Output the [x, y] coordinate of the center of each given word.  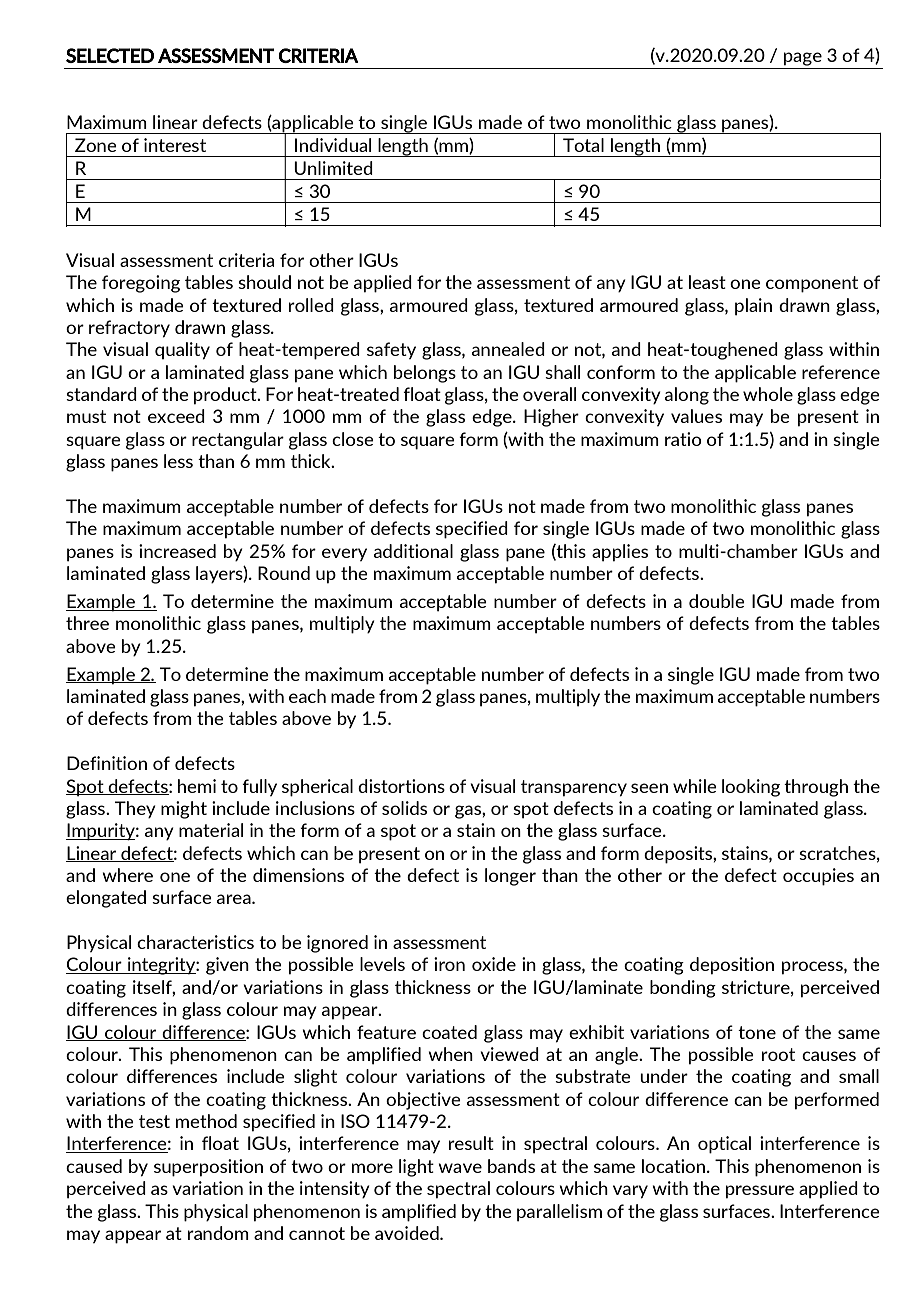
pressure [760, 1192]
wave [460, 1168]
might [184, 810]
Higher [551, 418]
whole [768, 394]
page [803, 59]
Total [583, 145]
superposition [208, 1168]
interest [175, 145]
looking [751, 788]
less [178, 461]
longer [510, 877]
